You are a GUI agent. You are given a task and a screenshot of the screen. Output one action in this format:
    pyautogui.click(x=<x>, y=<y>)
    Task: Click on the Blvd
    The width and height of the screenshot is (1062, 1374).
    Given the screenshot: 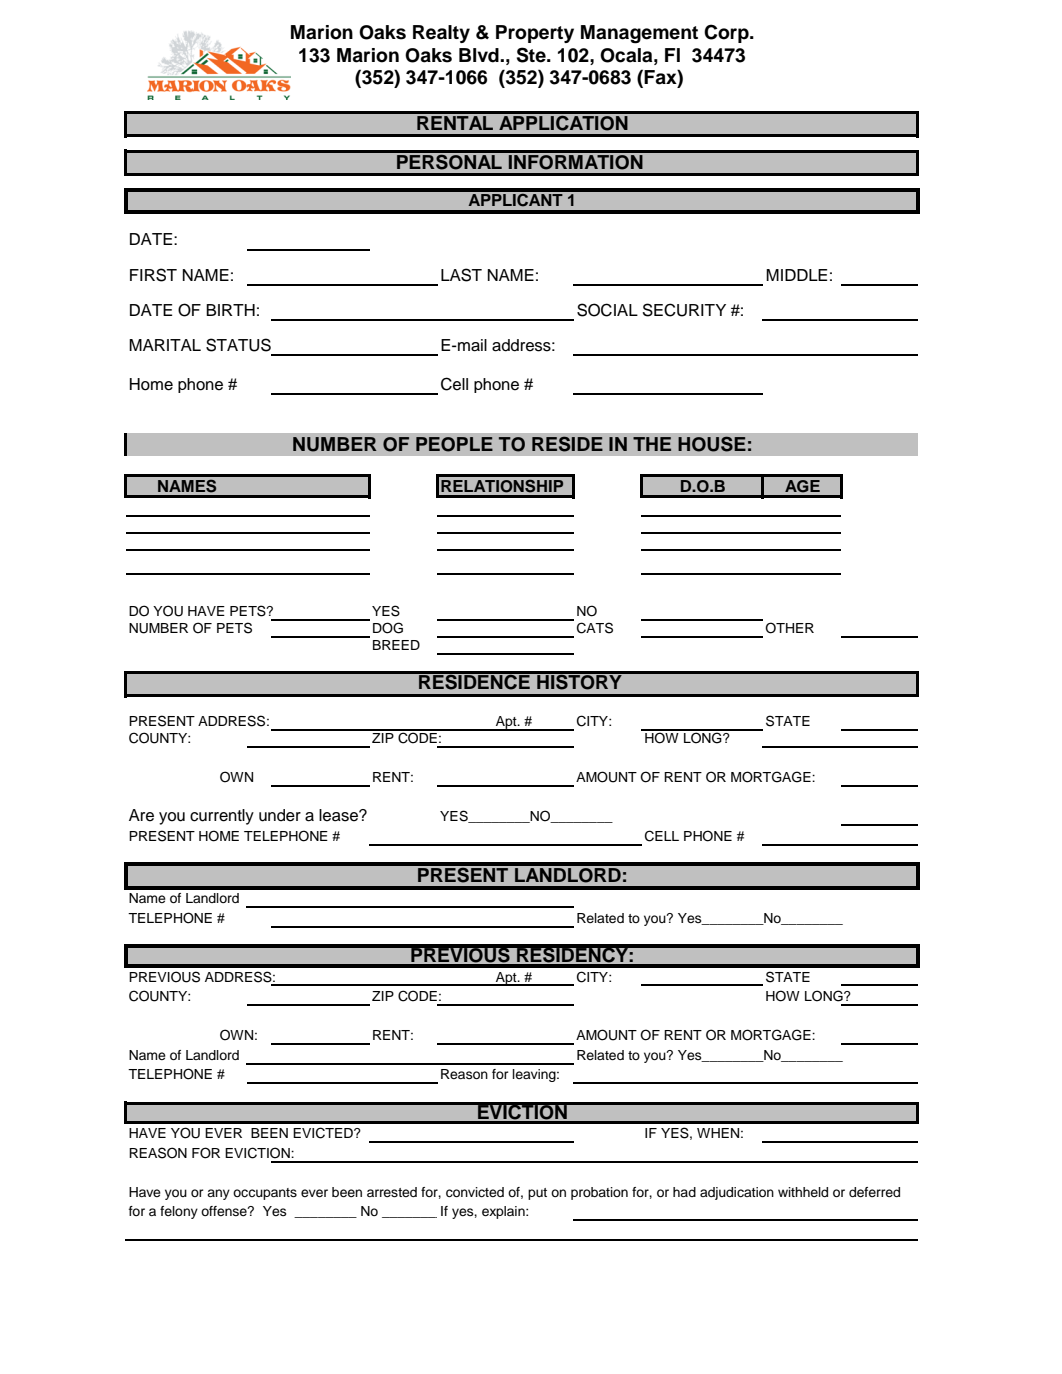 What is the action you would take?
    pyautogui.click(x=480, y=55)
